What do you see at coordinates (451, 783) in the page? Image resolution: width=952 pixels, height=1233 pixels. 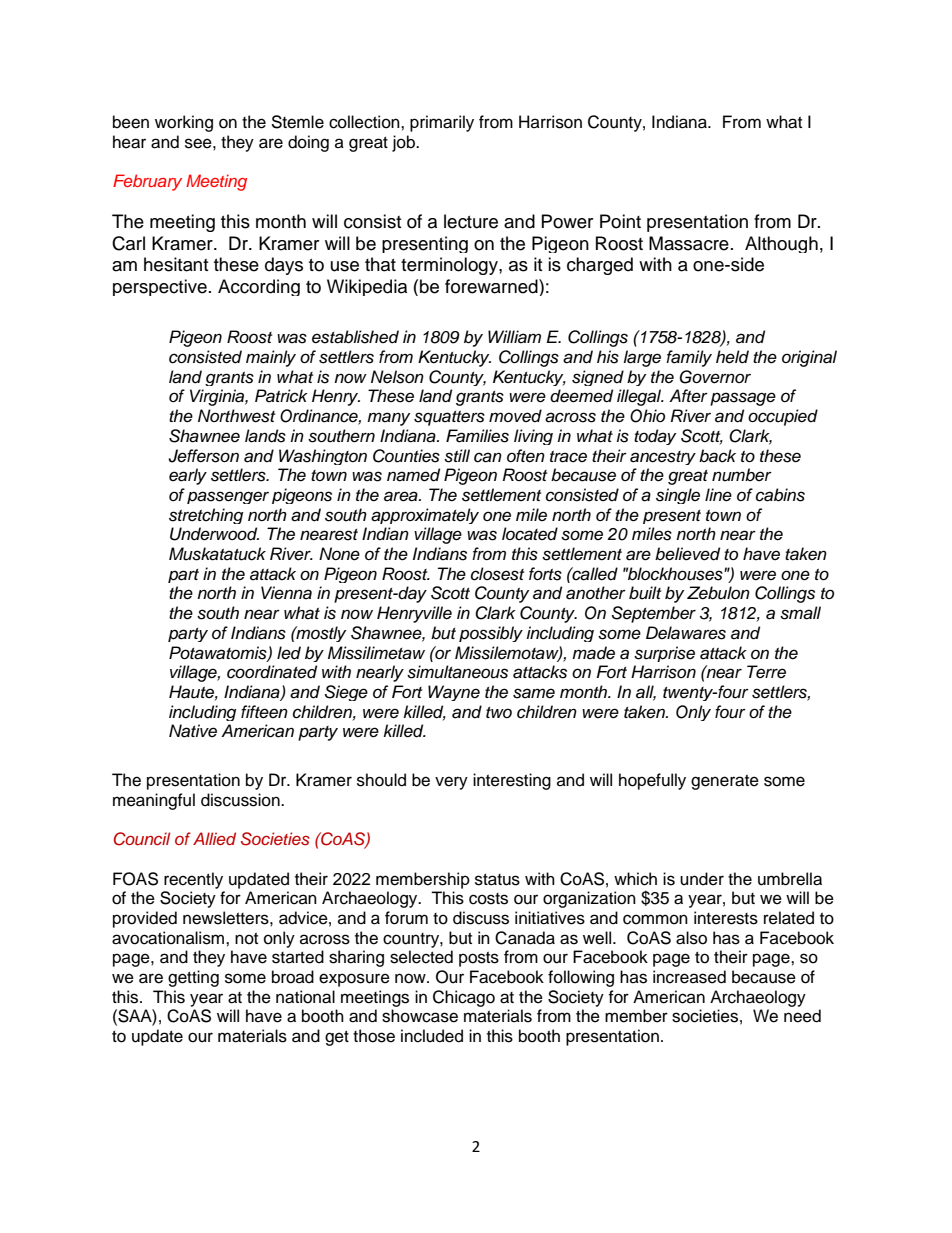 I see `very` at bounding box center [451, 783].
